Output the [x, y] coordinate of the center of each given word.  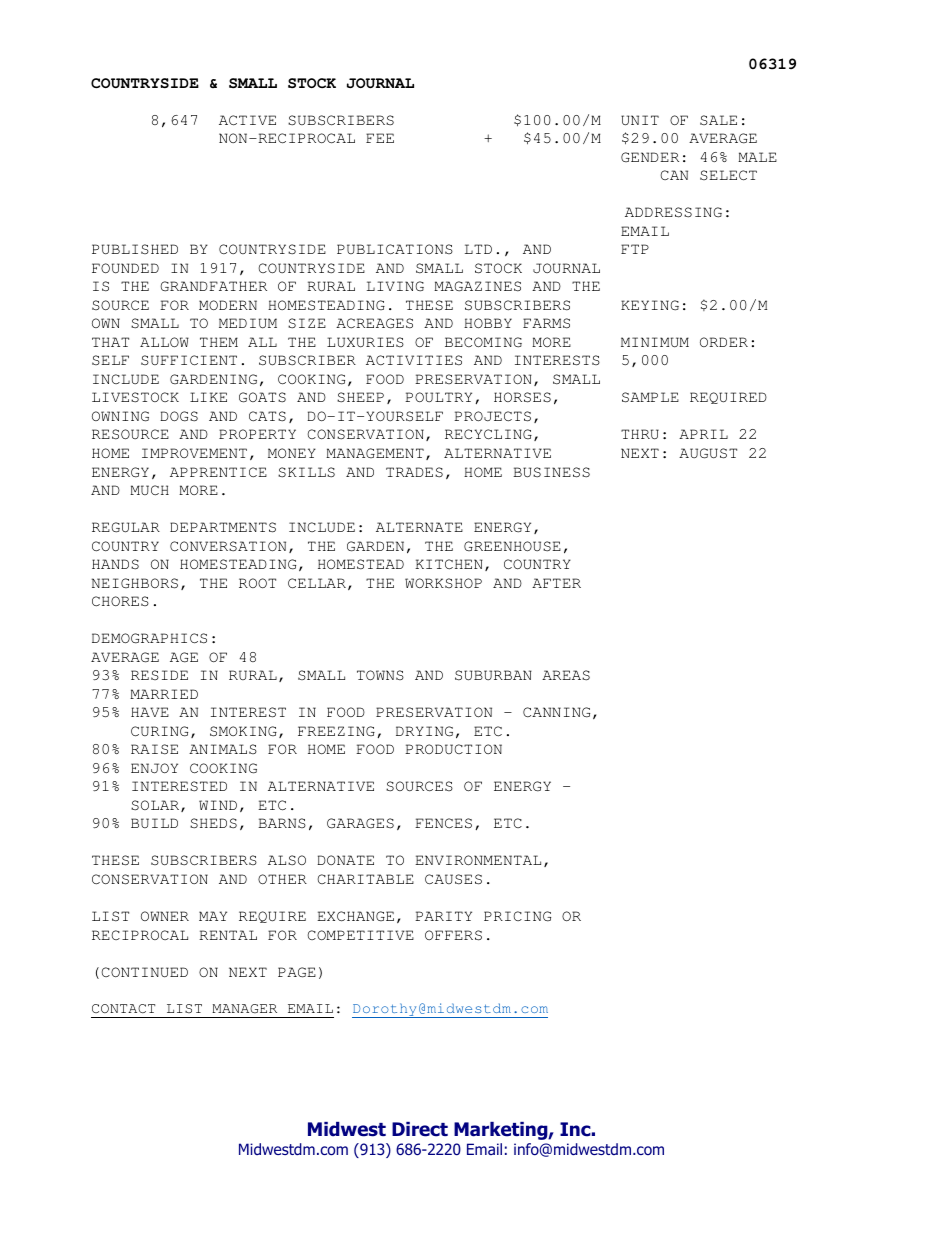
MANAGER [244, 1008]
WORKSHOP [443, 583]
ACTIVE [247, 120]
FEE [380, 138]
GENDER [650, 157]
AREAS [566, 675]
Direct [420, 1129]
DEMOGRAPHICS [149, 638]
